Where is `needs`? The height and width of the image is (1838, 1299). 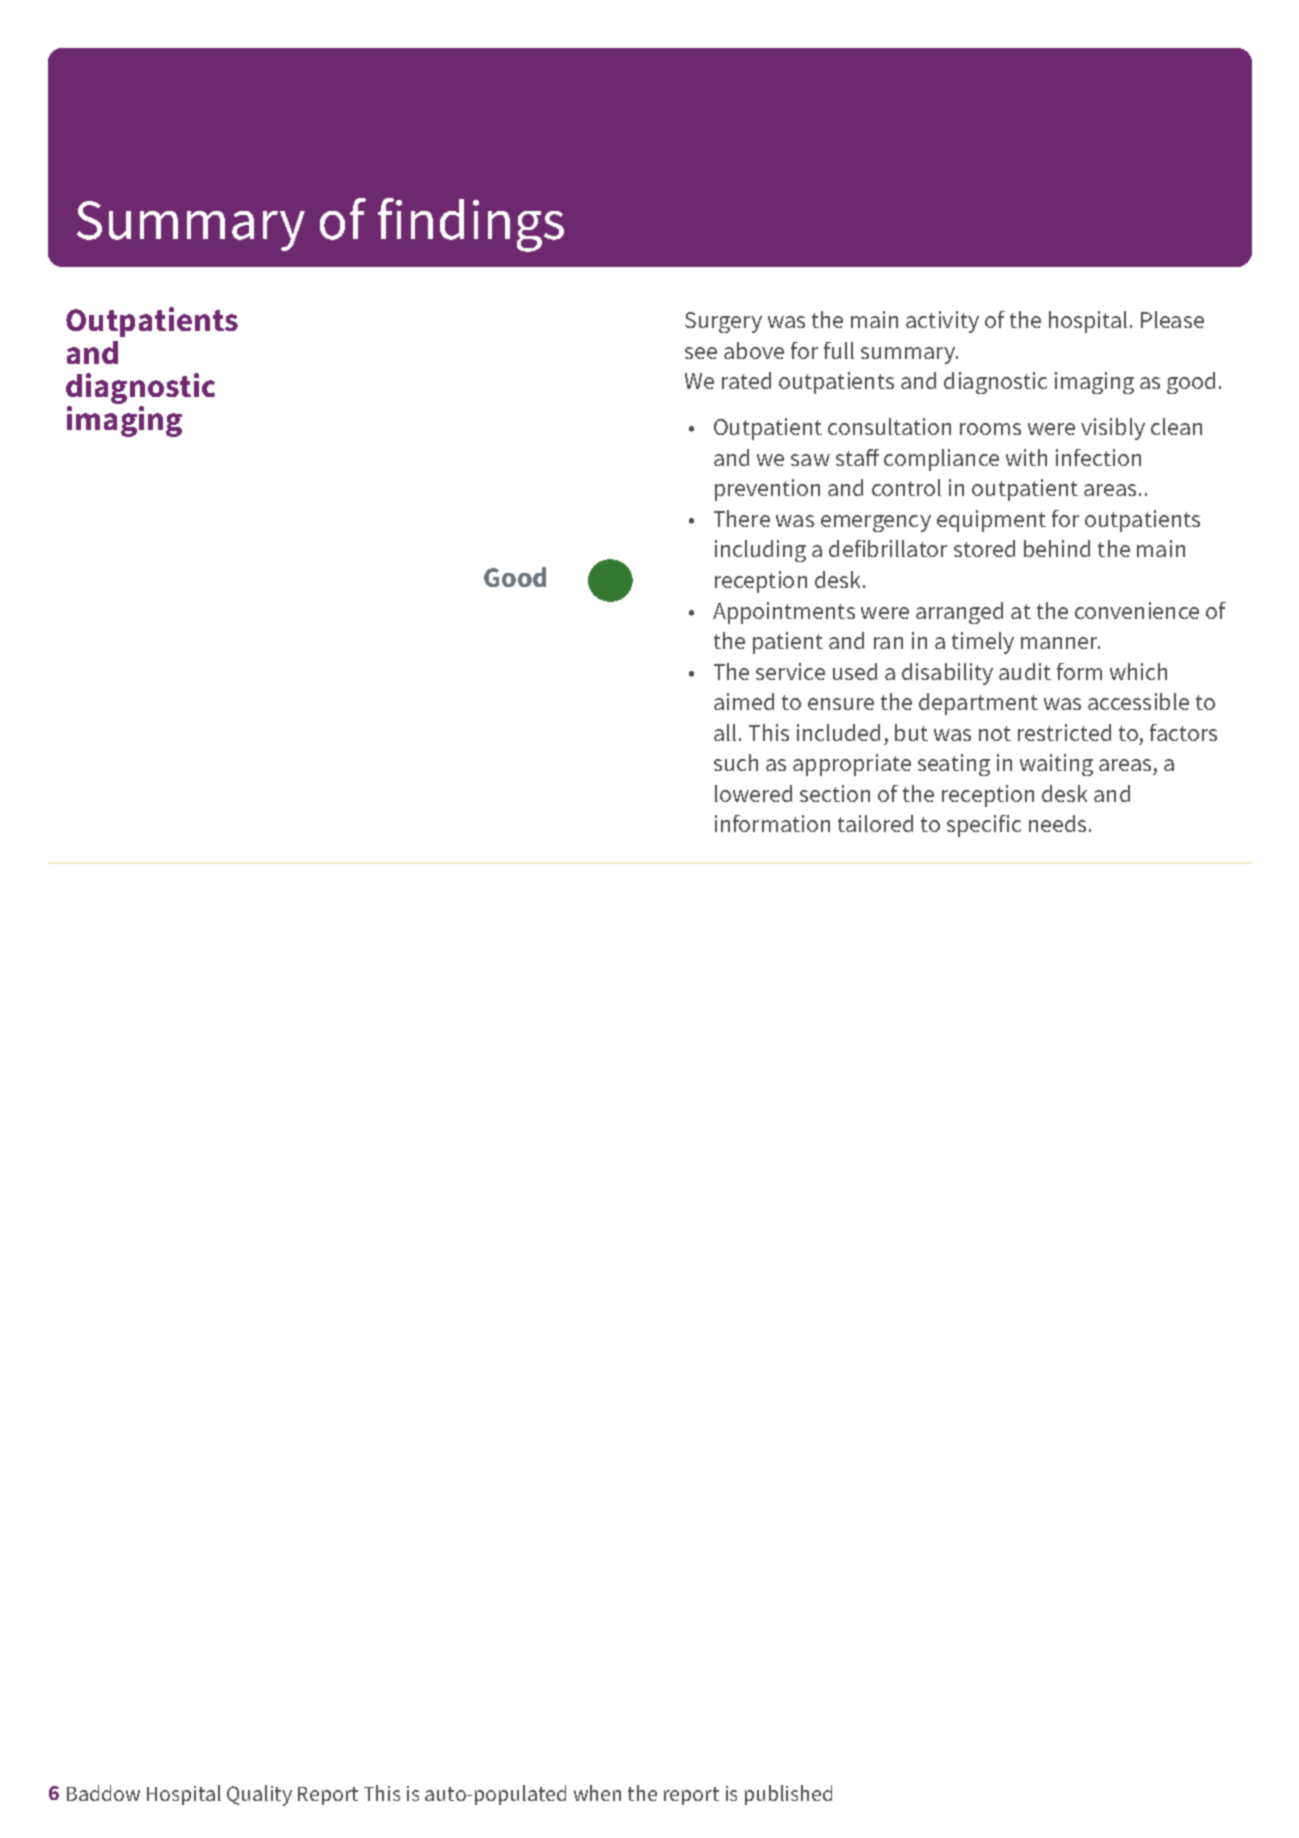 needs is located at coordinates (1059, 823).
